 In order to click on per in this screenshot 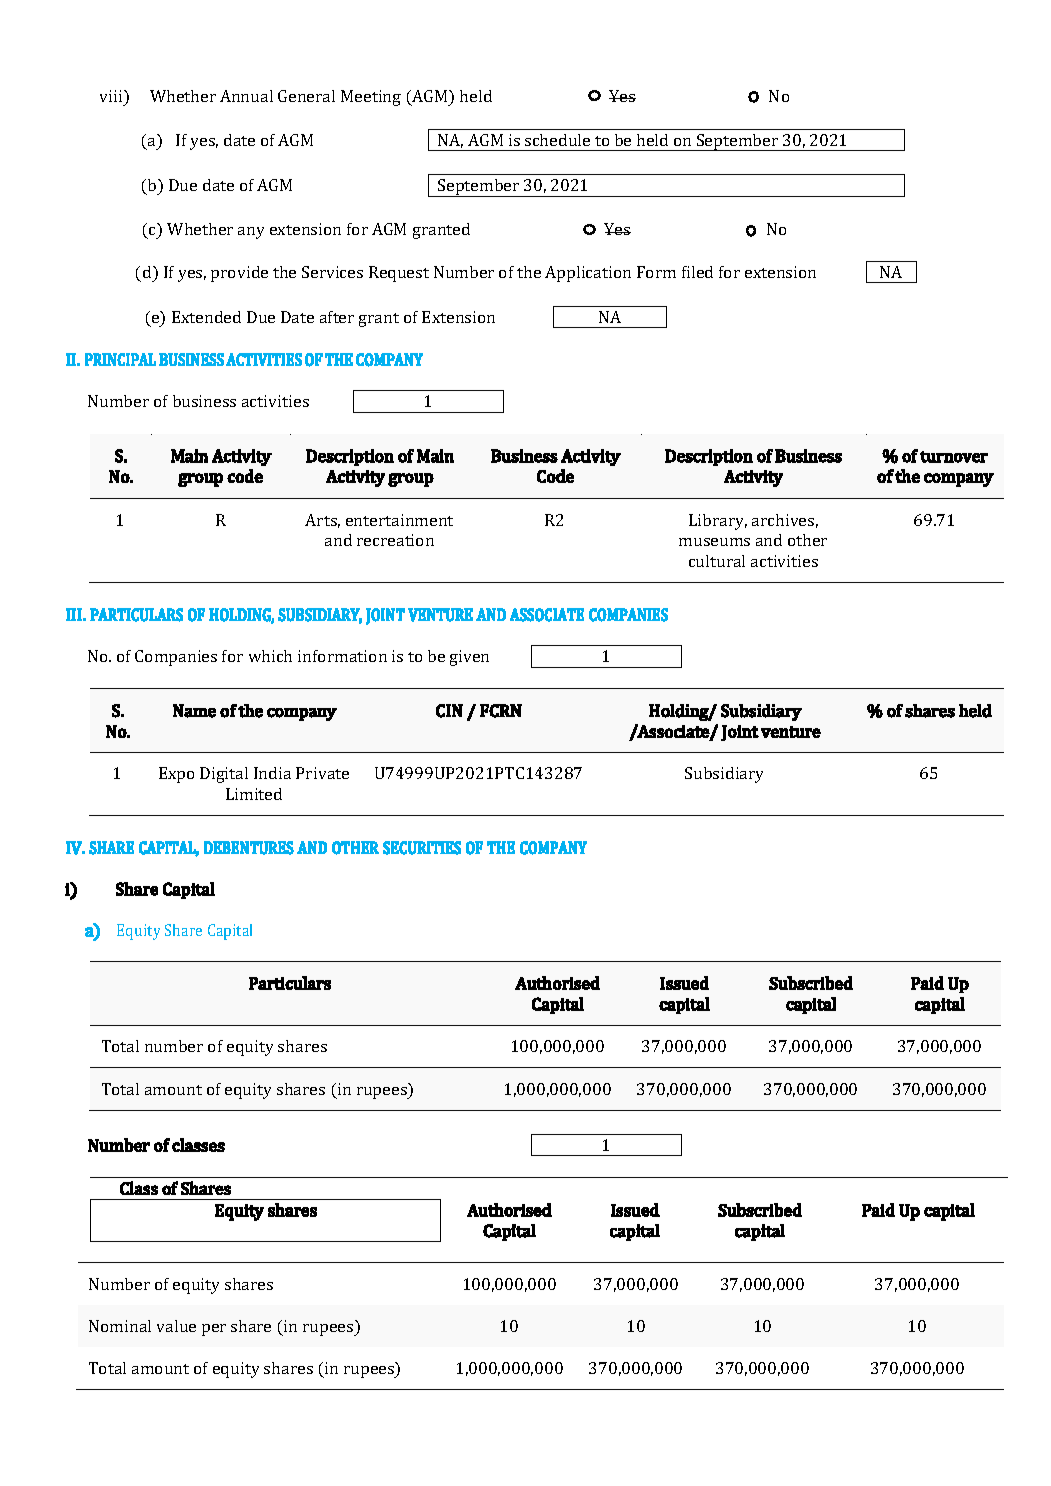, I will do `click(214, 1330)`.
